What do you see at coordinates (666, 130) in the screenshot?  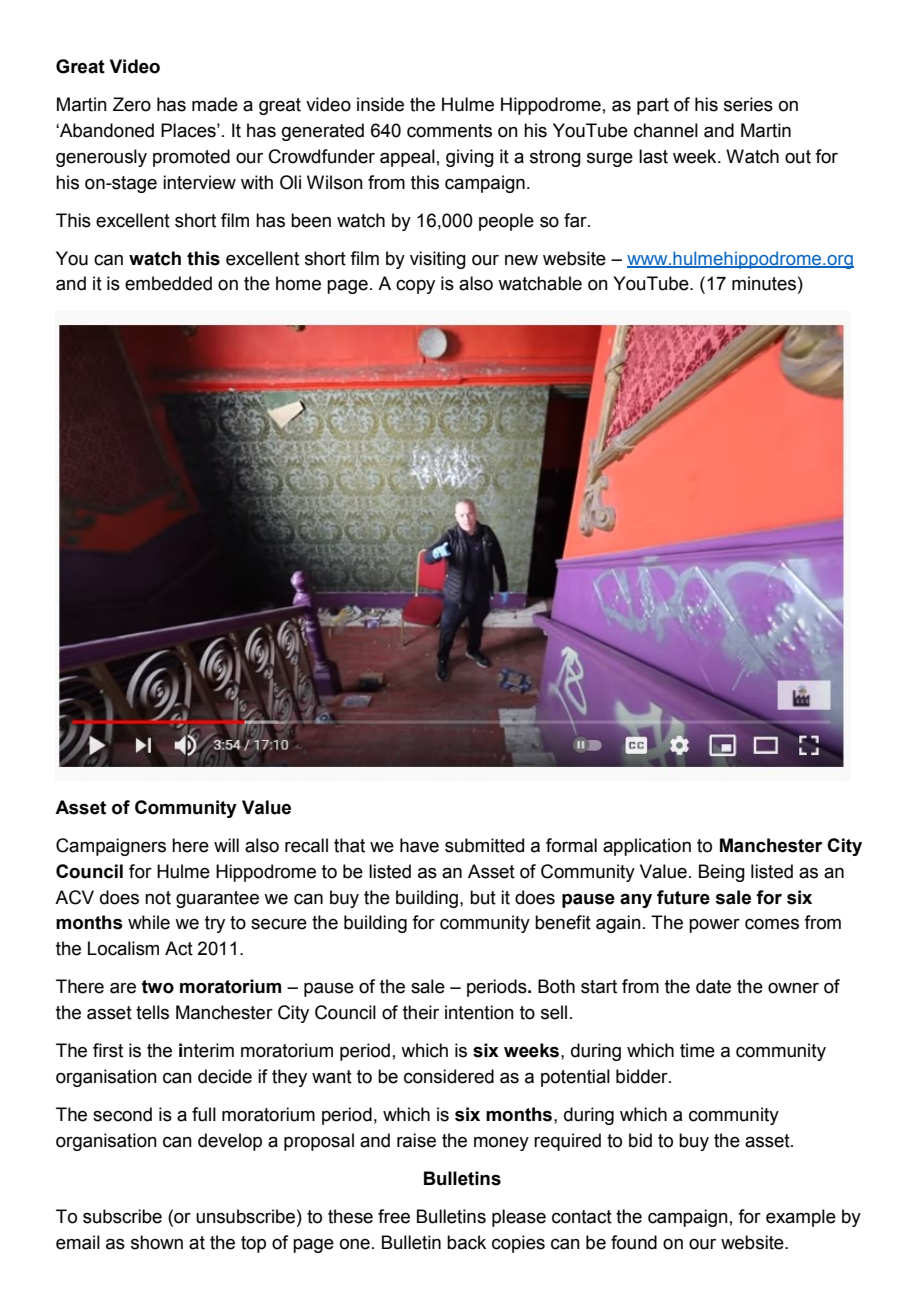 I see `channel` at bounding box center [666, 130].
